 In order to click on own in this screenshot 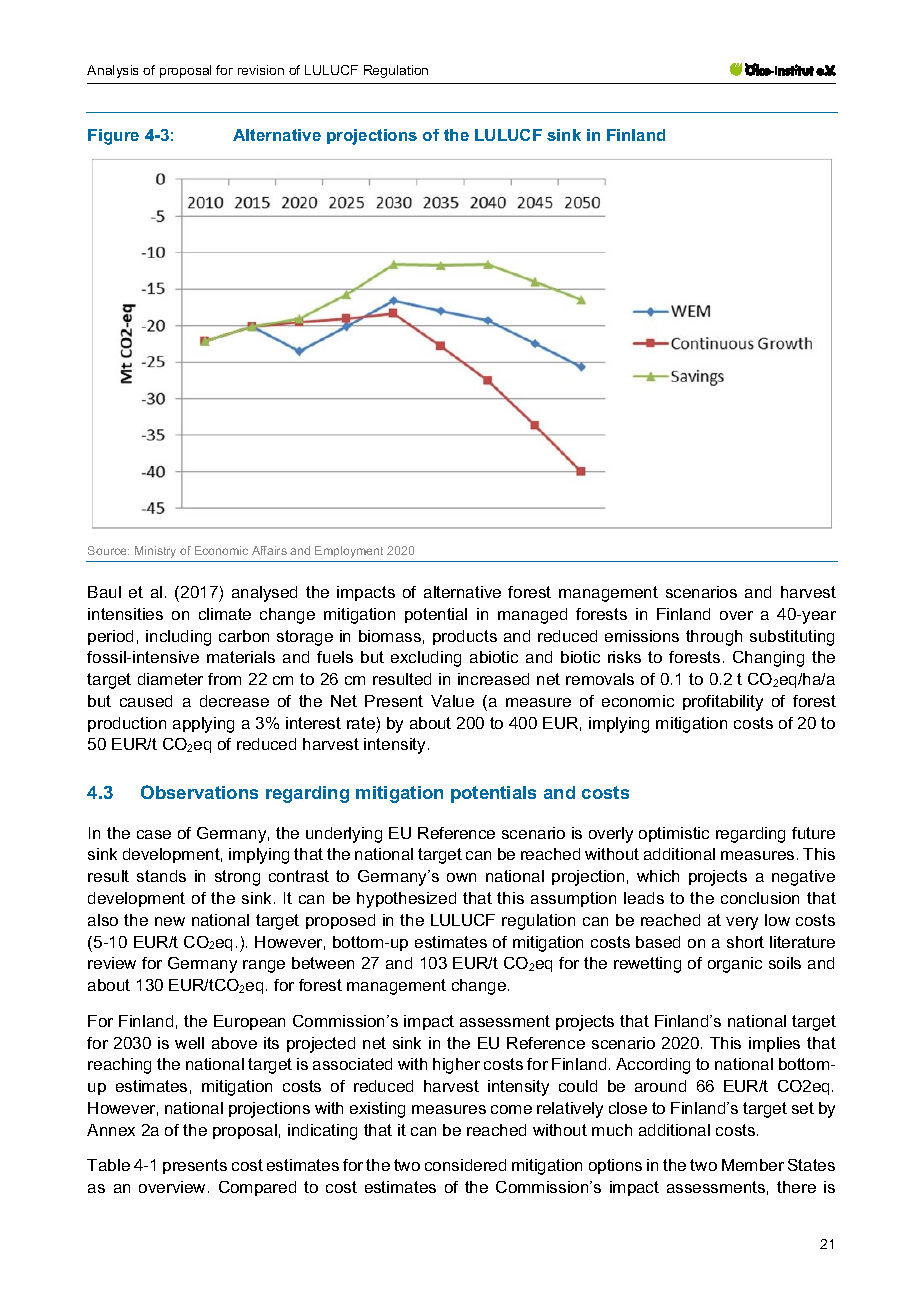, I will do `click(461, 877)`.
